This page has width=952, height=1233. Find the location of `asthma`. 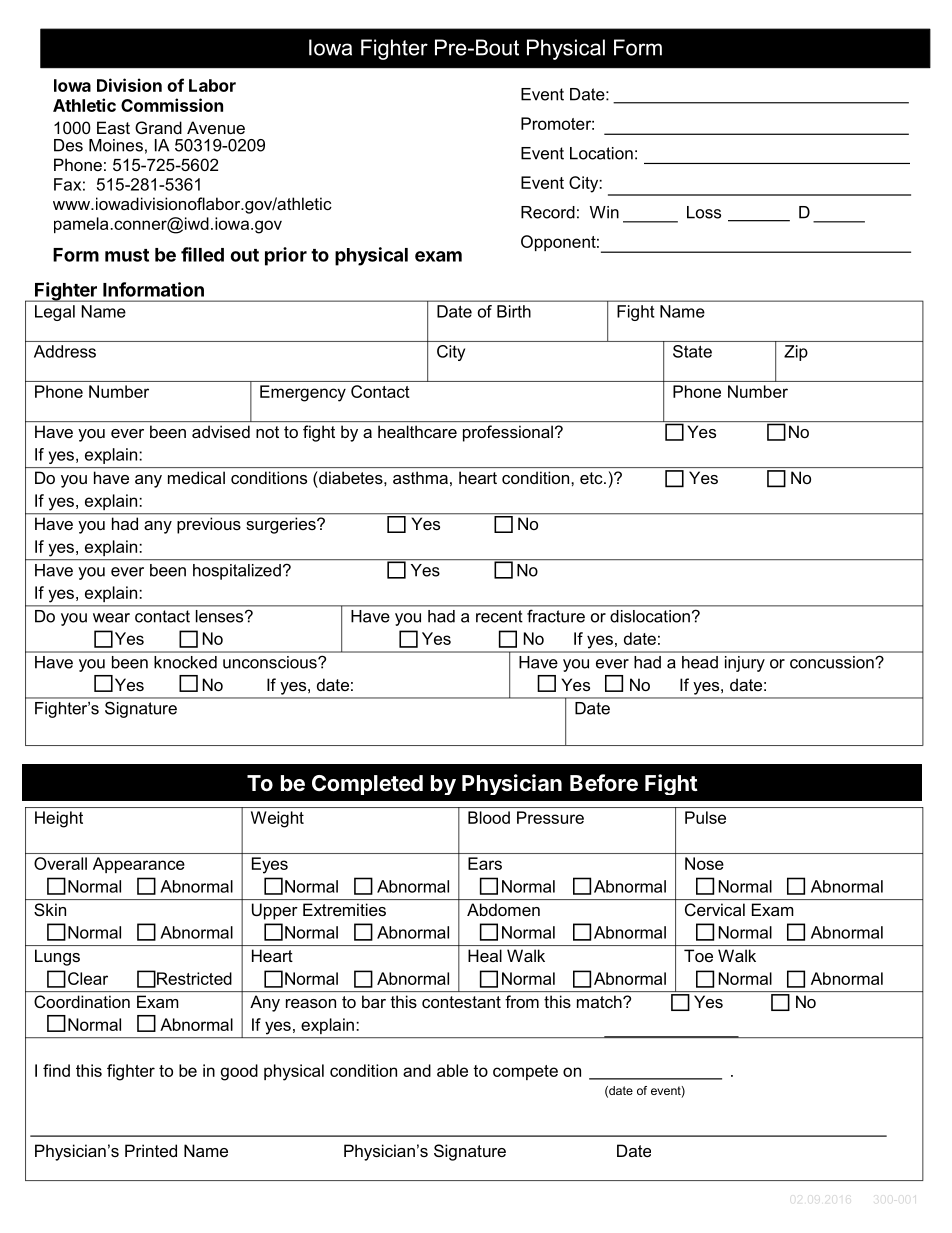

asthma is located at coordinates (420, 477).
